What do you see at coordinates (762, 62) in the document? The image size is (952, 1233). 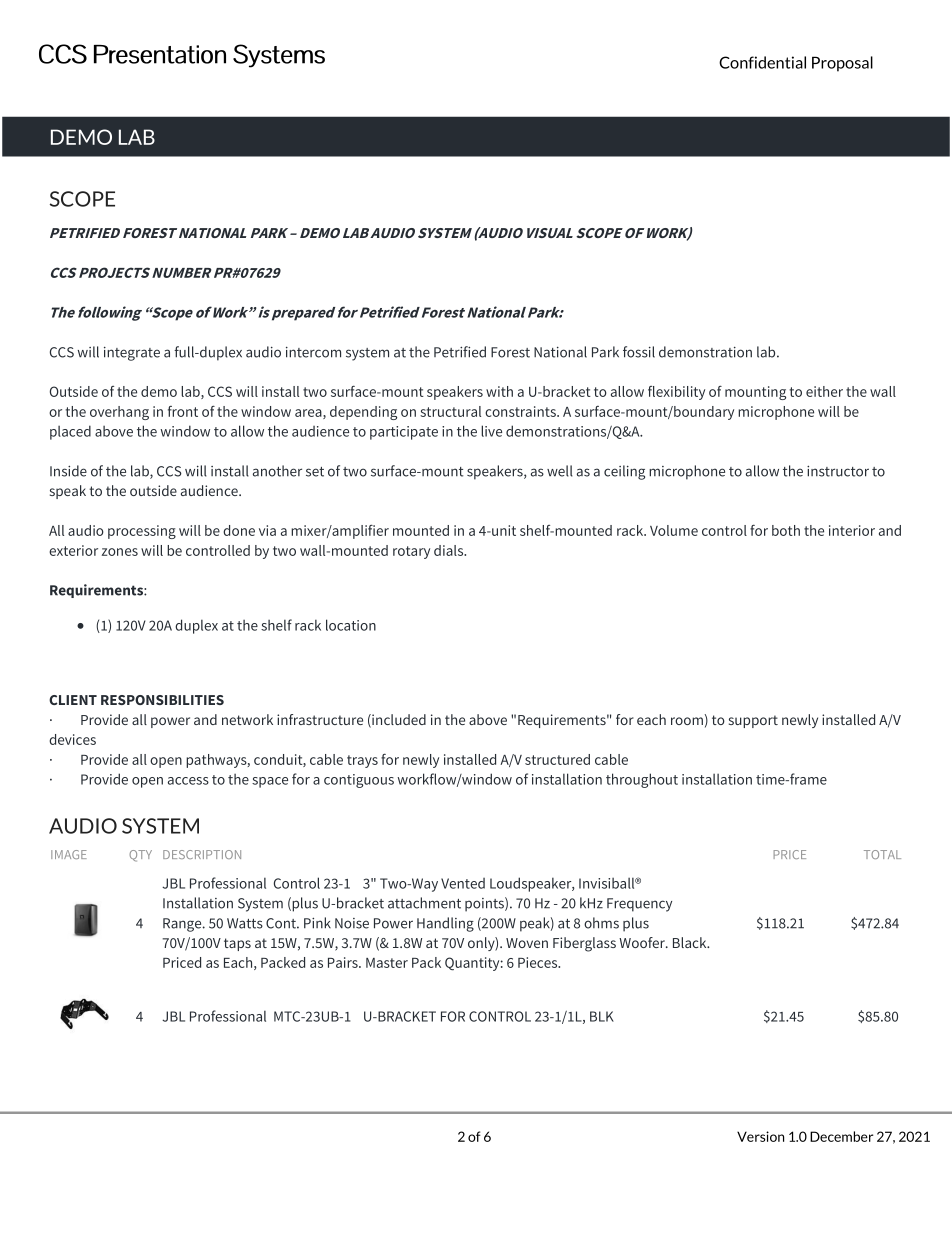 I see `Confidential` at bounding box center [762, 62].
